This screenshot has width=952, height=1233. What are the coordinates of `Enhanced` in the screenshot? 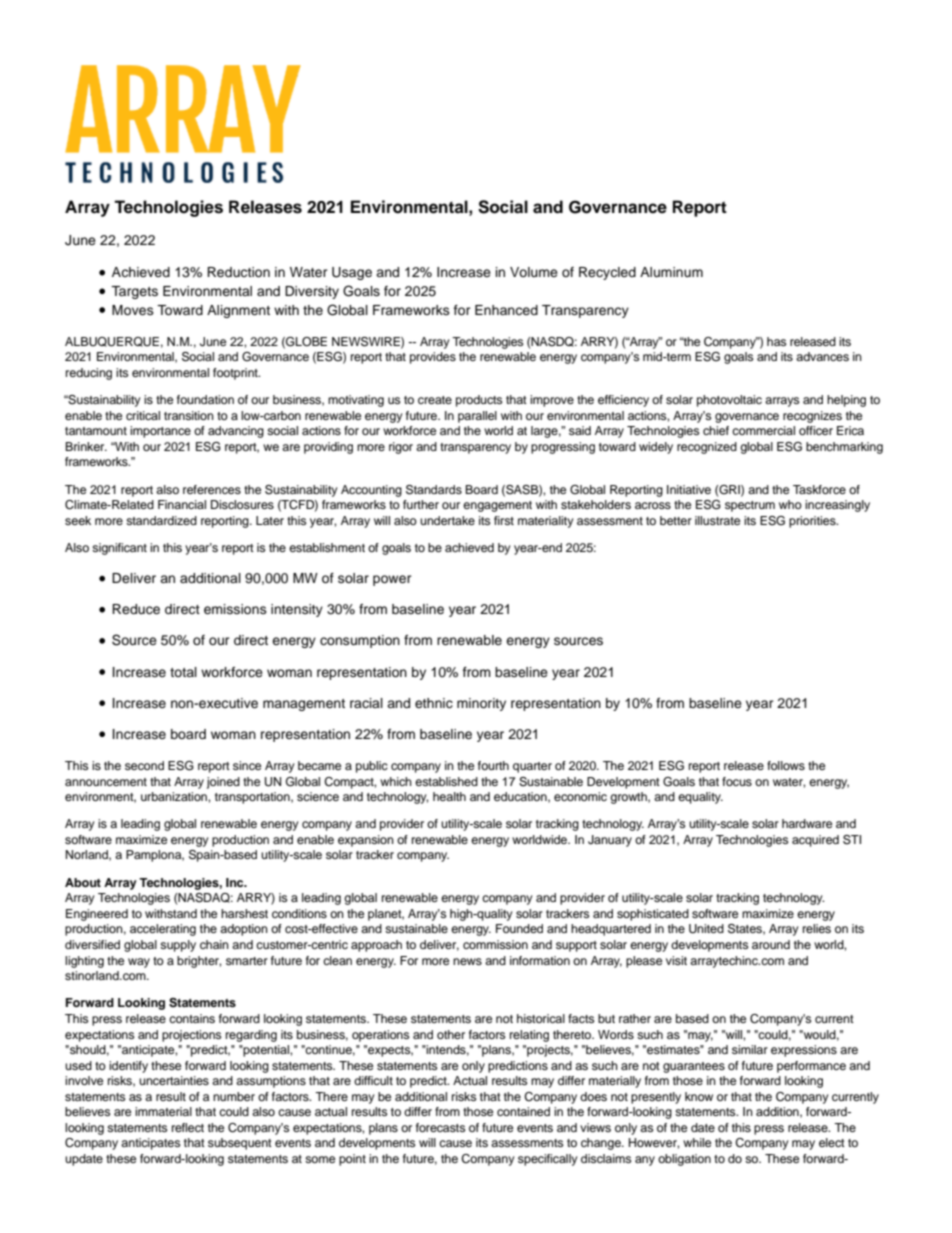 It's located at (506, 310).
